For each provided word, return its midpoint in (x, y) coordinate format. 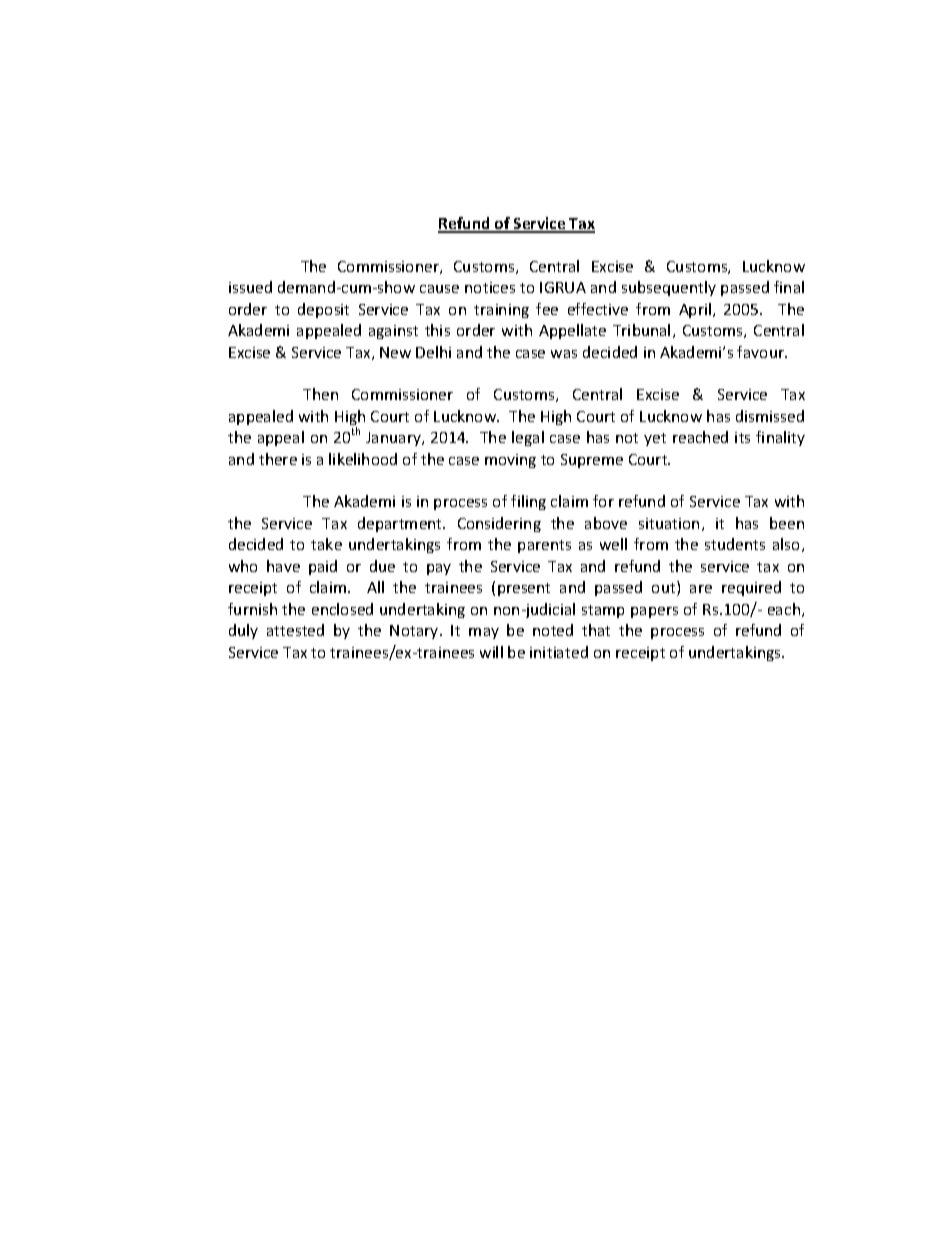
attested (295, 630)
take (326, 544)
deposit (323, 310)
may (484, 633)
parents (544, 546)
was (564, 354)
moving (510, 461)
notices (490, 287)
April (696, 310)
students (735, 544)
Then (320, 394)
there (278, 459)
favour (761, 352)
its (742, 437)
